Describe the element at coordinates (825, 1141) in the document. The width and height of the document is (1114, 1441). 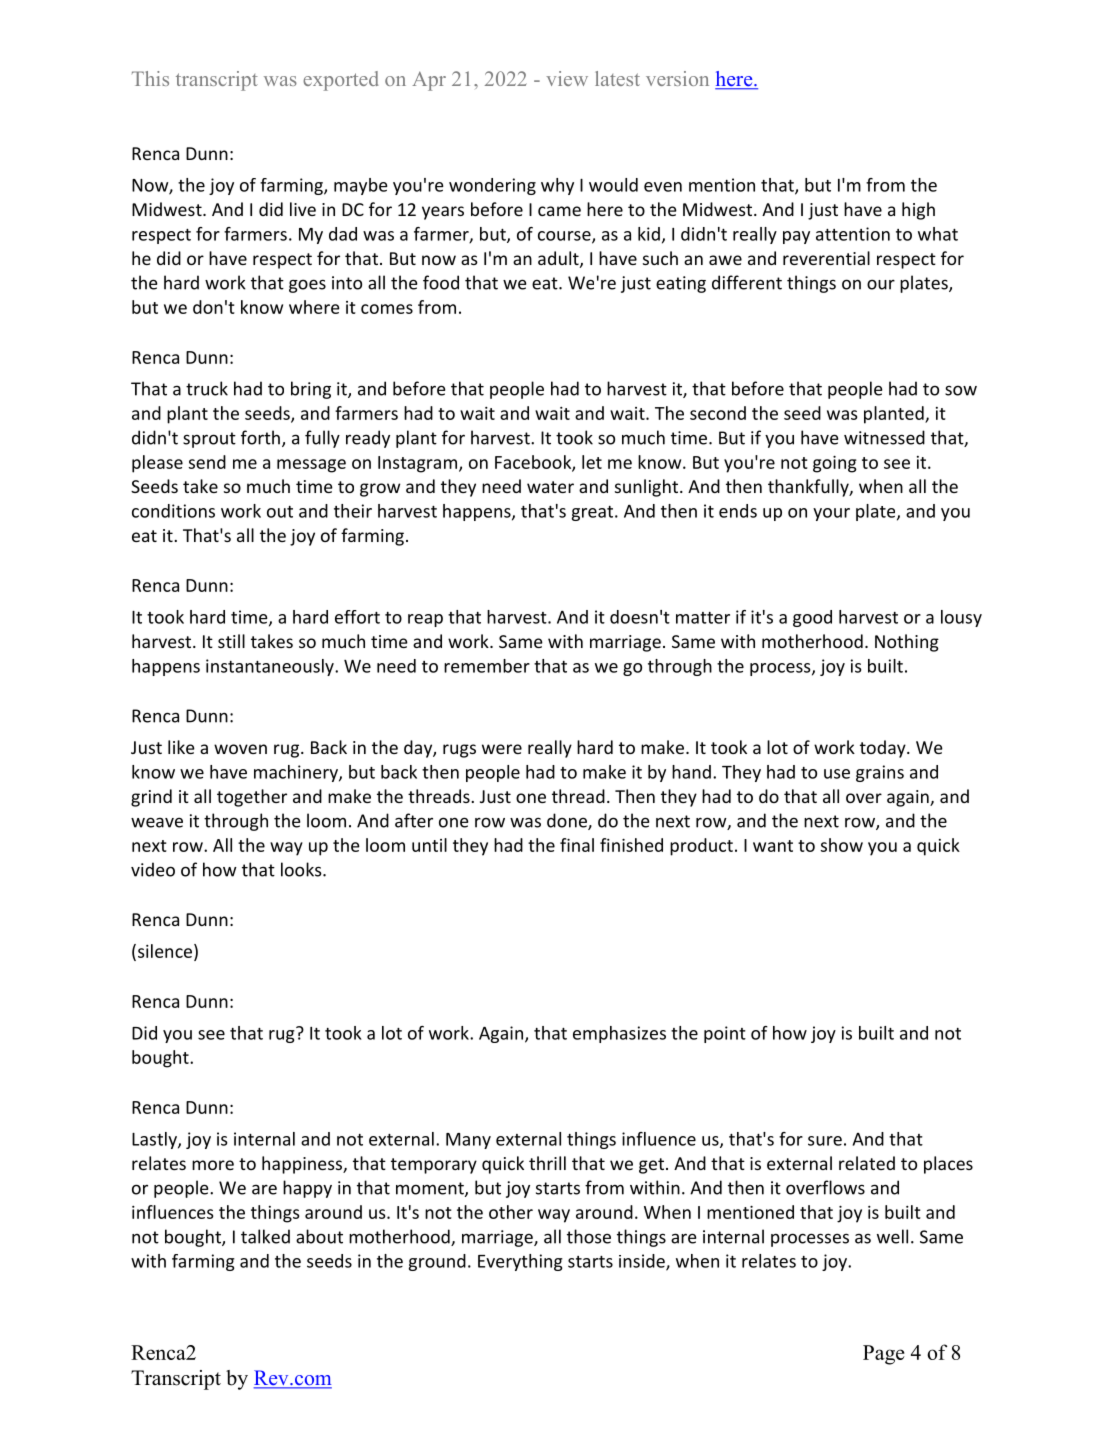
I see `sure` at that location.
